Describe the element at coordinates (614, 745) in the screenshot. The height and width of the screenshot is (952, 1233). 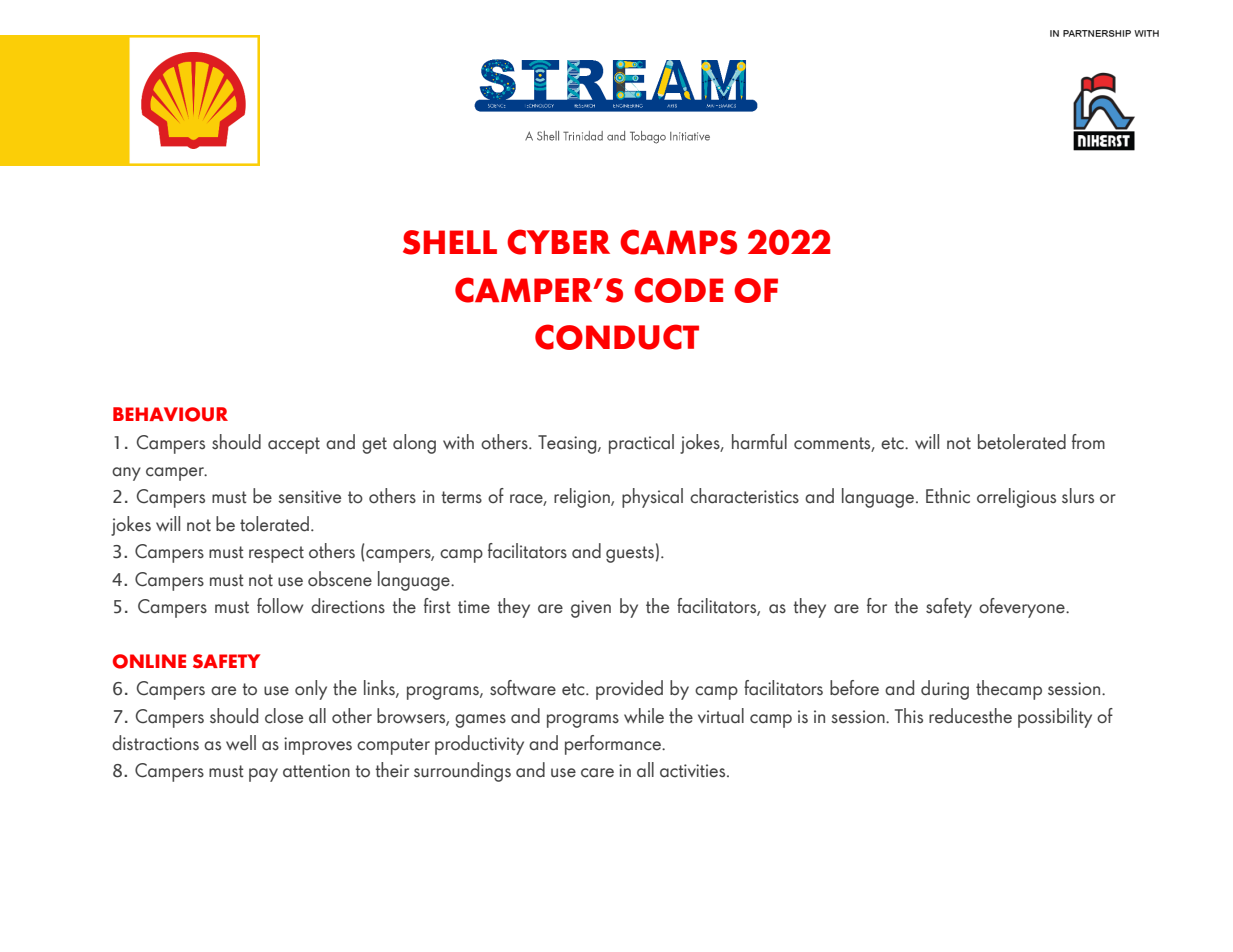
I see `performance` at that location.
